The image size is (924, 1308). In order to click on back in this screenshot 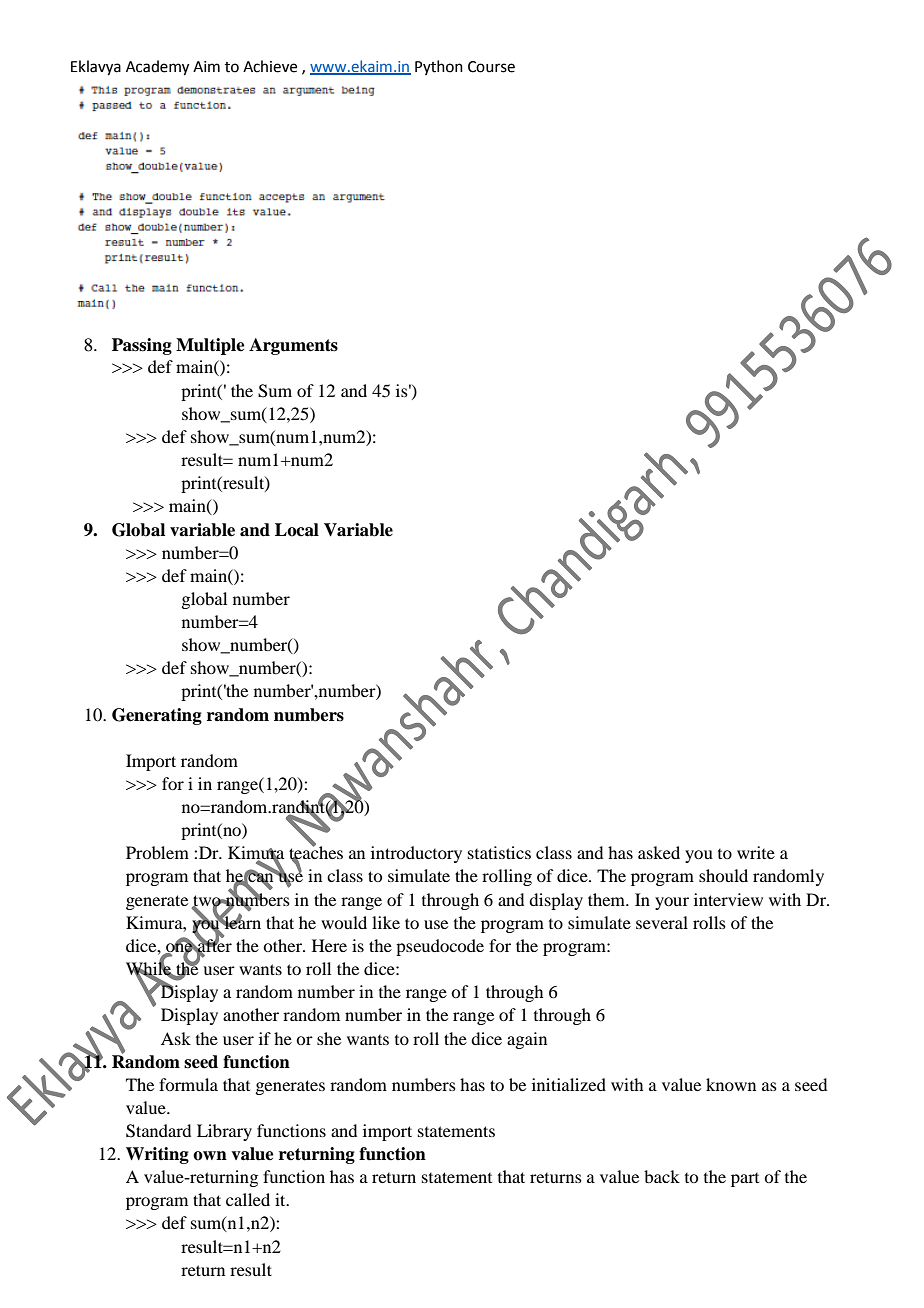, I will do `click(662, 1176)`.
